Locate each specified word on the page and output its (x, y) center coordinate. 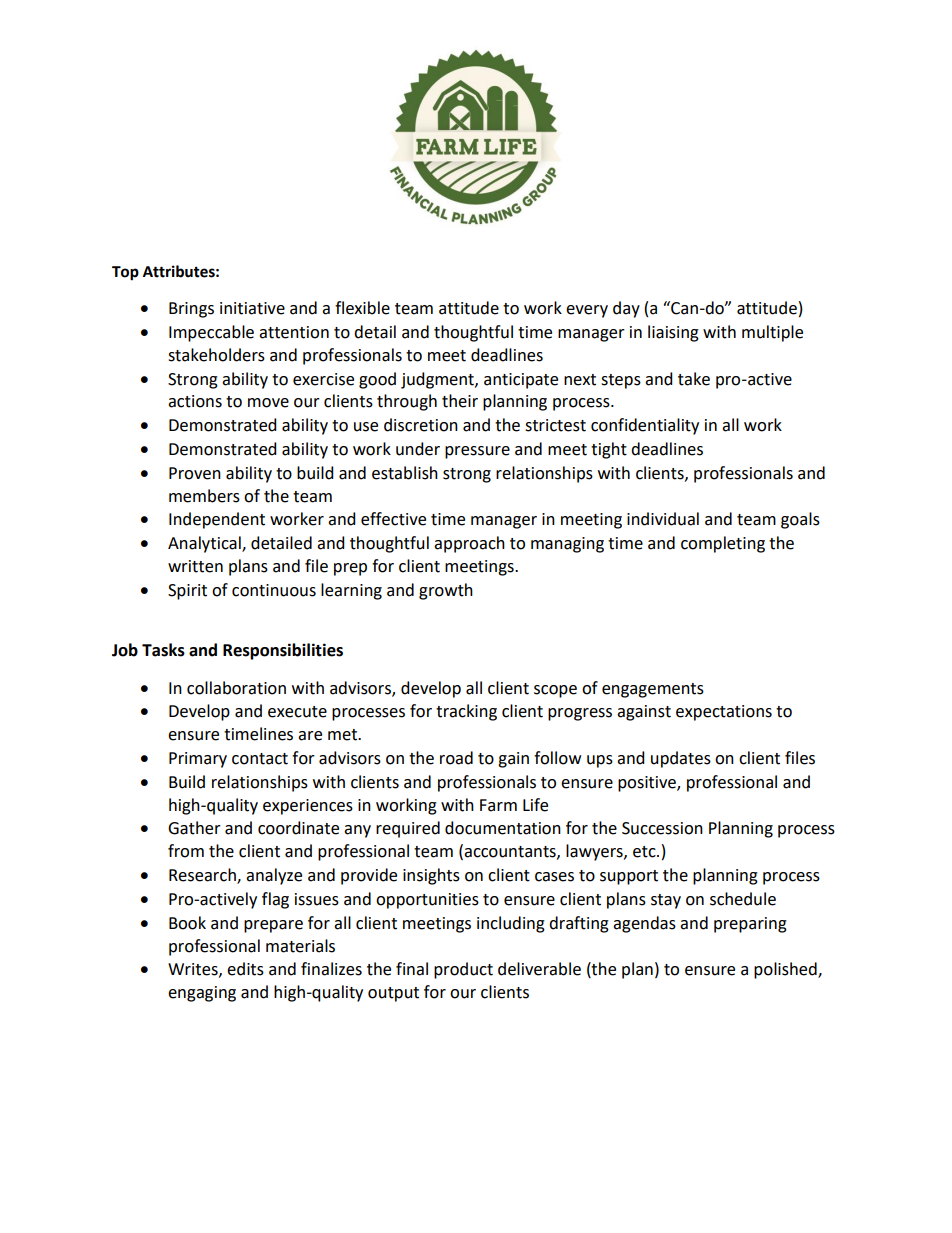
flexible (362, 308)
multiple (772, 333)
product (463, 970)
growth (446, 591)
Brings (191, 310)
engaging (202, 994)
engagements (653, 690)
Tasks (163, 650)
